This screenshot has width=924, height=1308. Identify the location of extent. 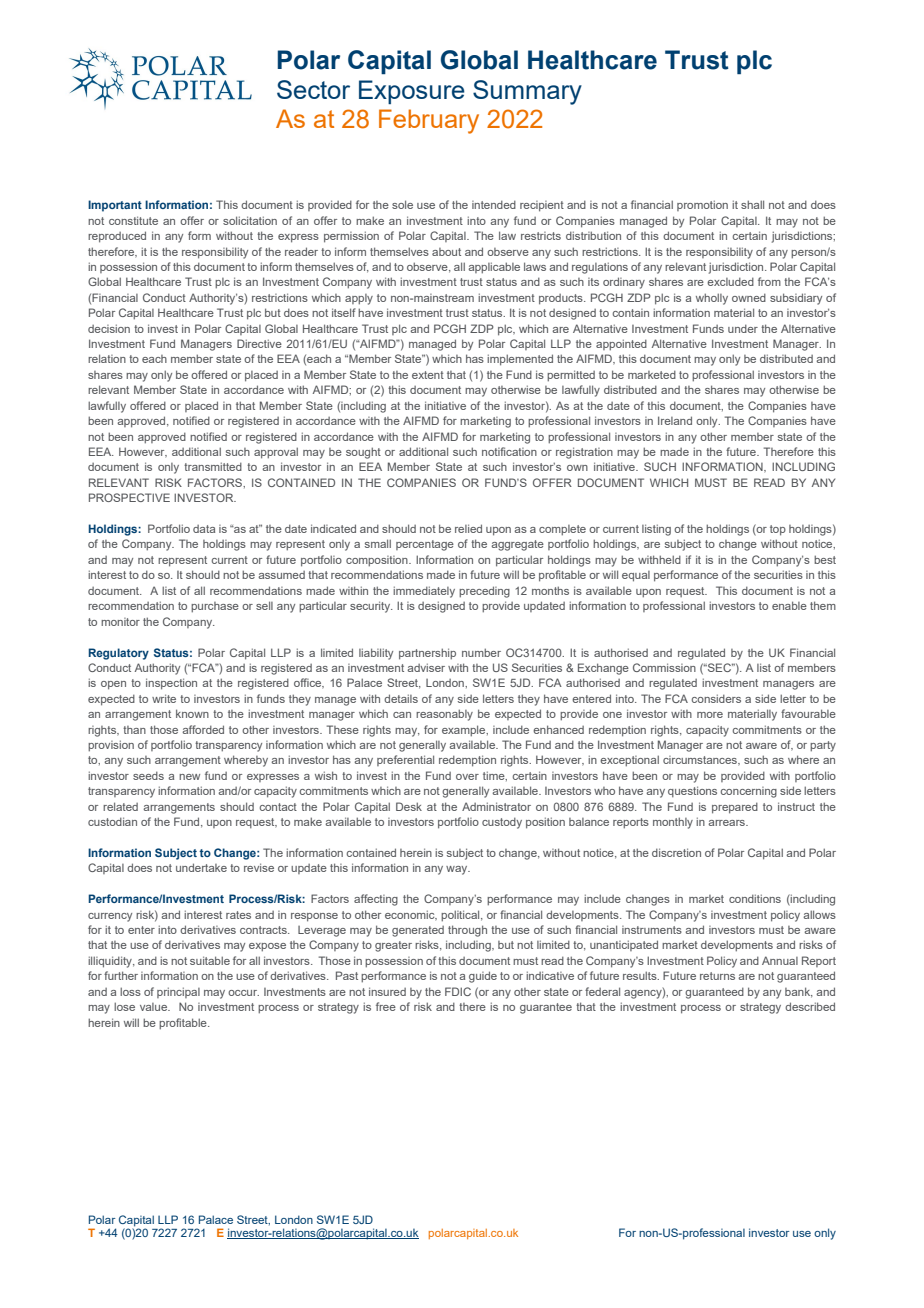
(428, 375).
